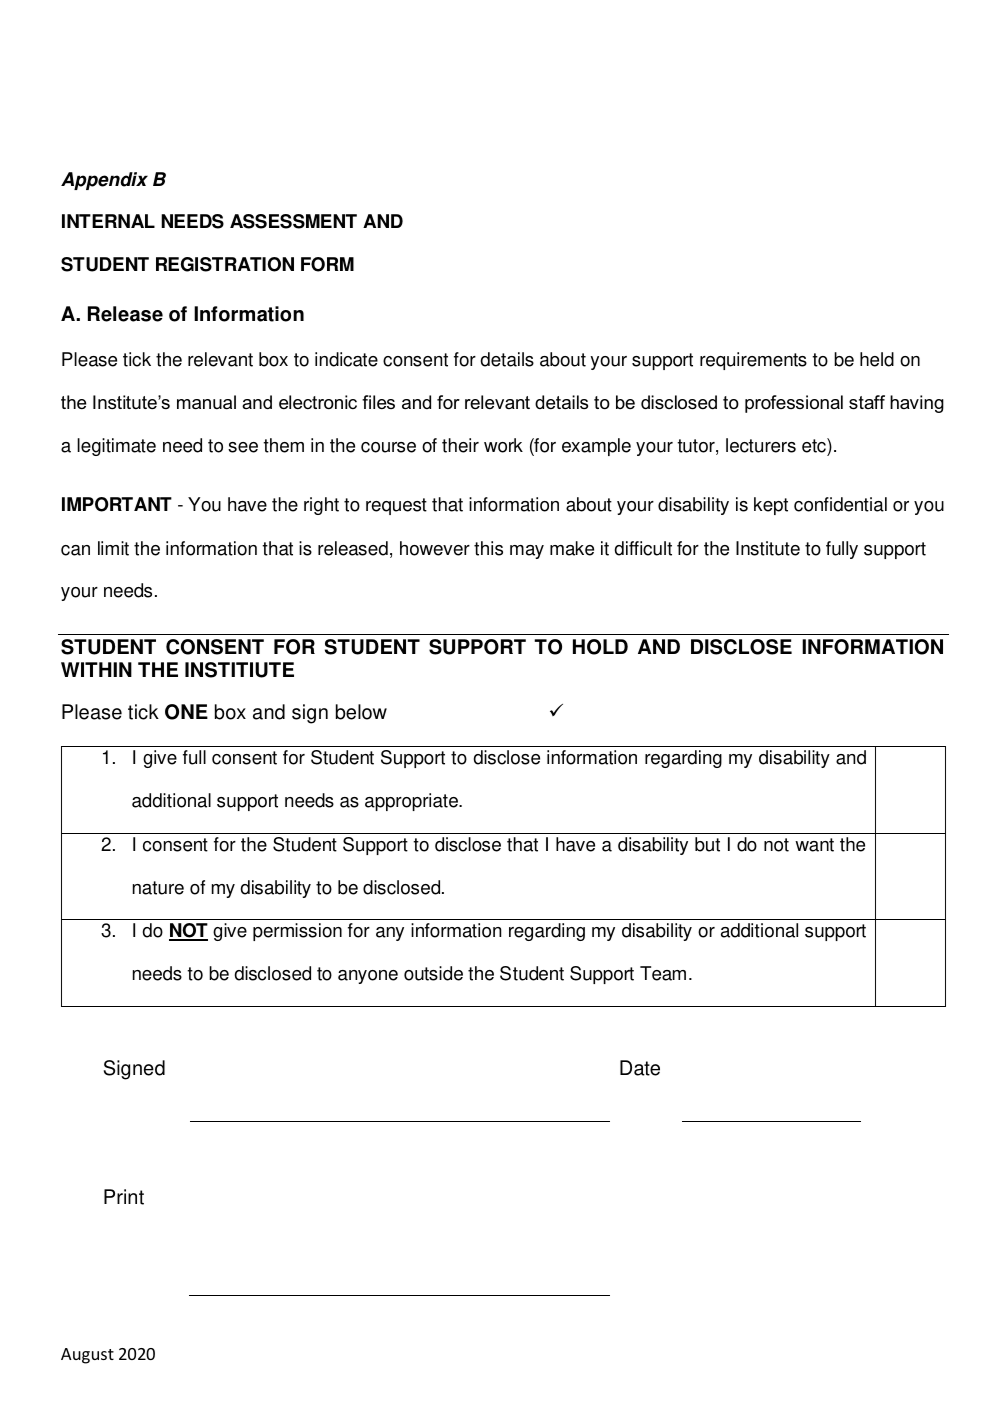 This screenshot has width=1007, height=1425. I want to click on held, so click(877, 359).
